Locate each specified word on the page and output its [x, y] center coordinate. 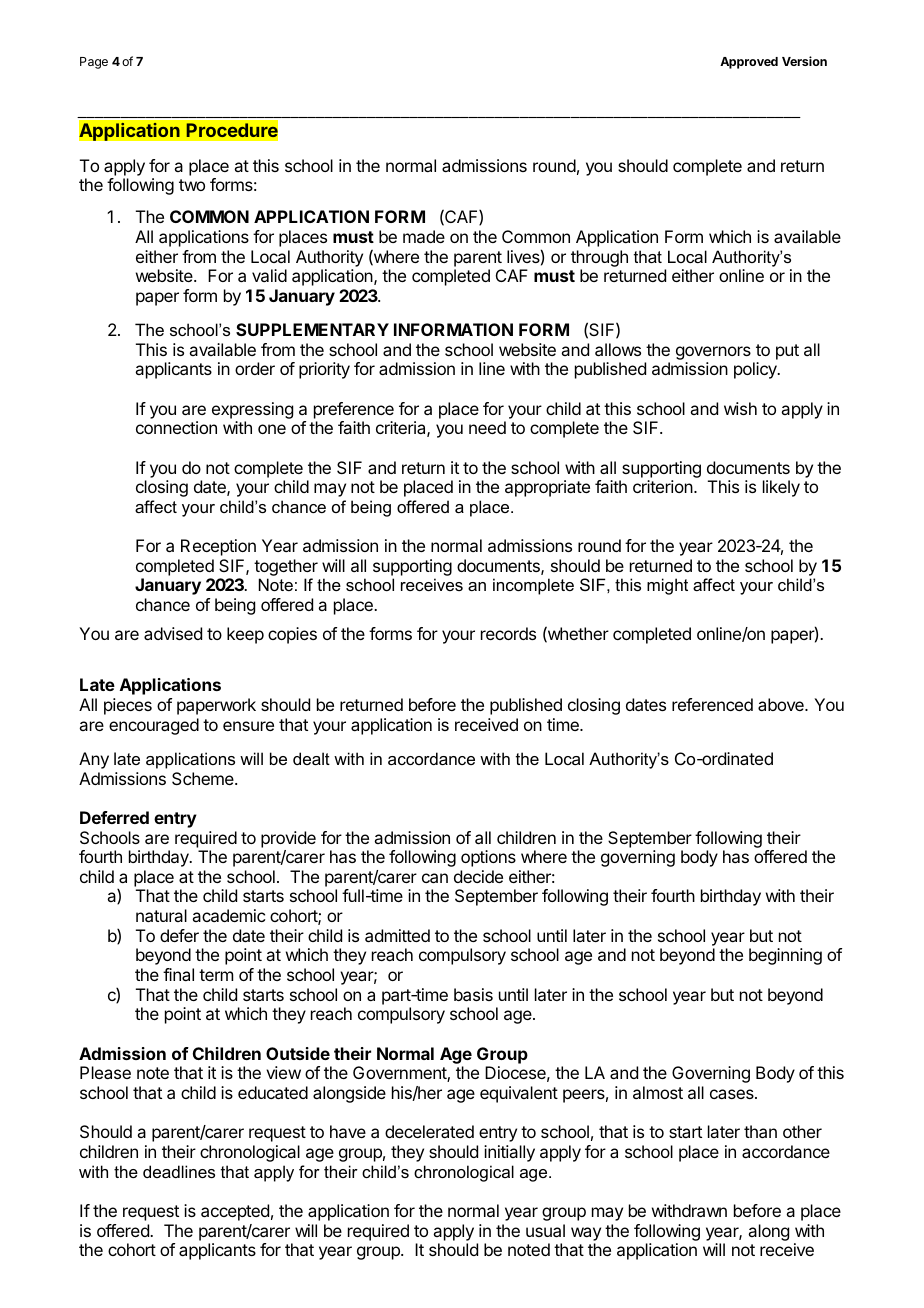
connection [176, 427]
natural [161, 915]
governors [713, 354]
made [424, 236]
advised [173, 633]
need [487, 427]
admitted [397, 935]
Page [94, 63]
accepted [235, 1212]
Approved [749, 63]
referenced [712, 704]
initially [509, 1153]
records [508, 633]
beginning [785, 956]
